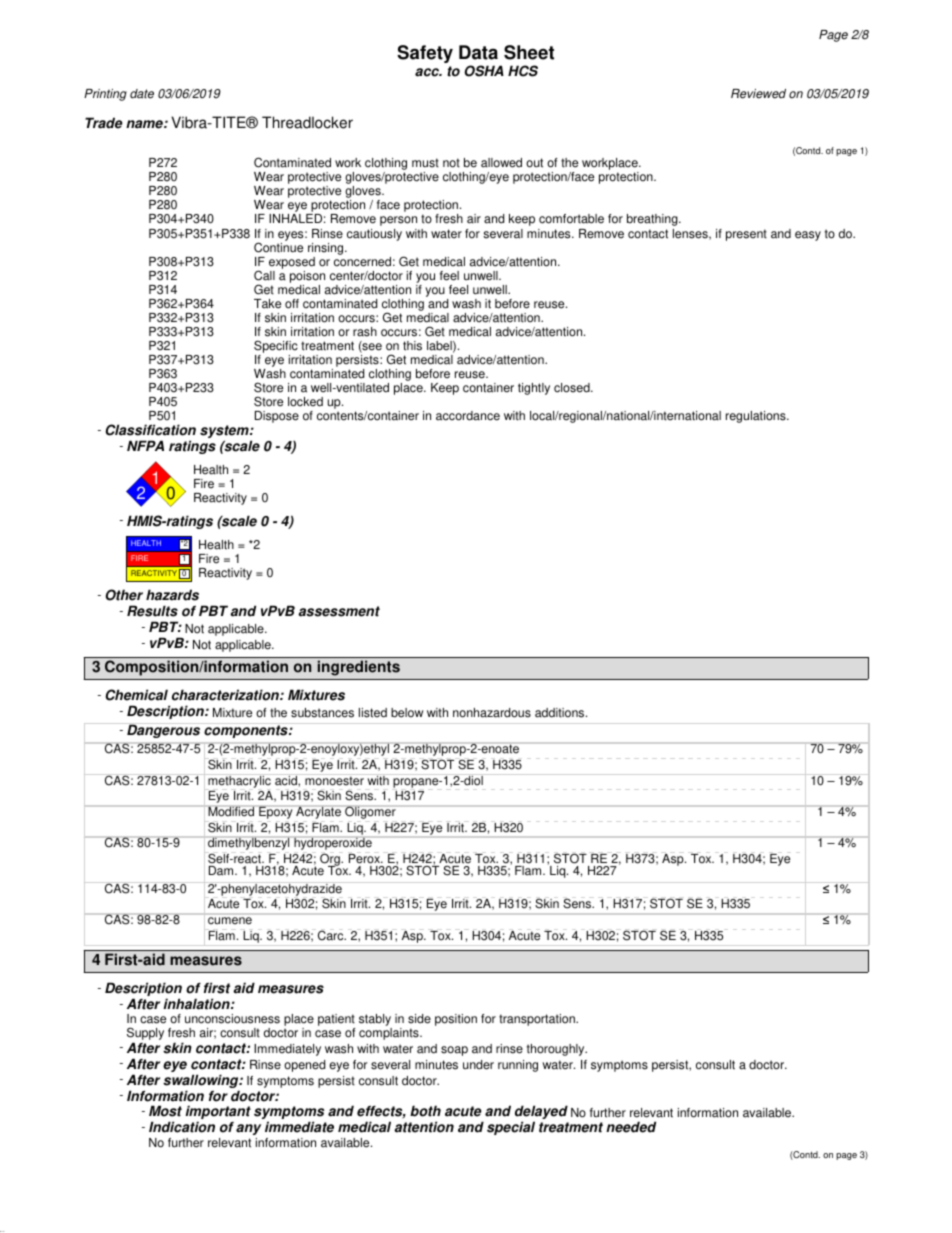 Image resolution: width=952 pixels, height=1233 pixels. What do you see at coordinates (484, 71) in the screenshot?
I see `OSHA` at bounding box center [484, 71].
